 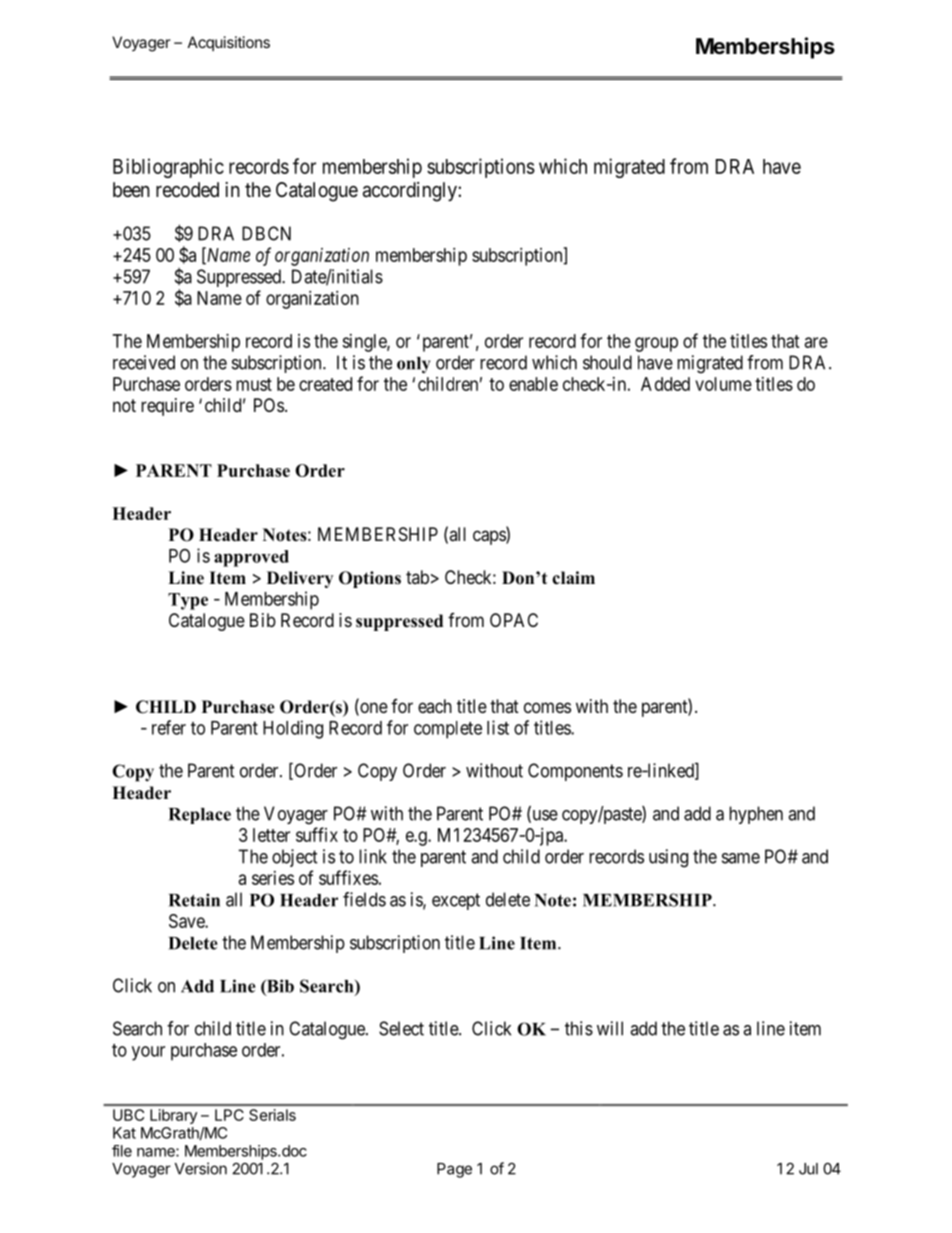 I want to click on Acquisitions, so click(x=229, y=43).
